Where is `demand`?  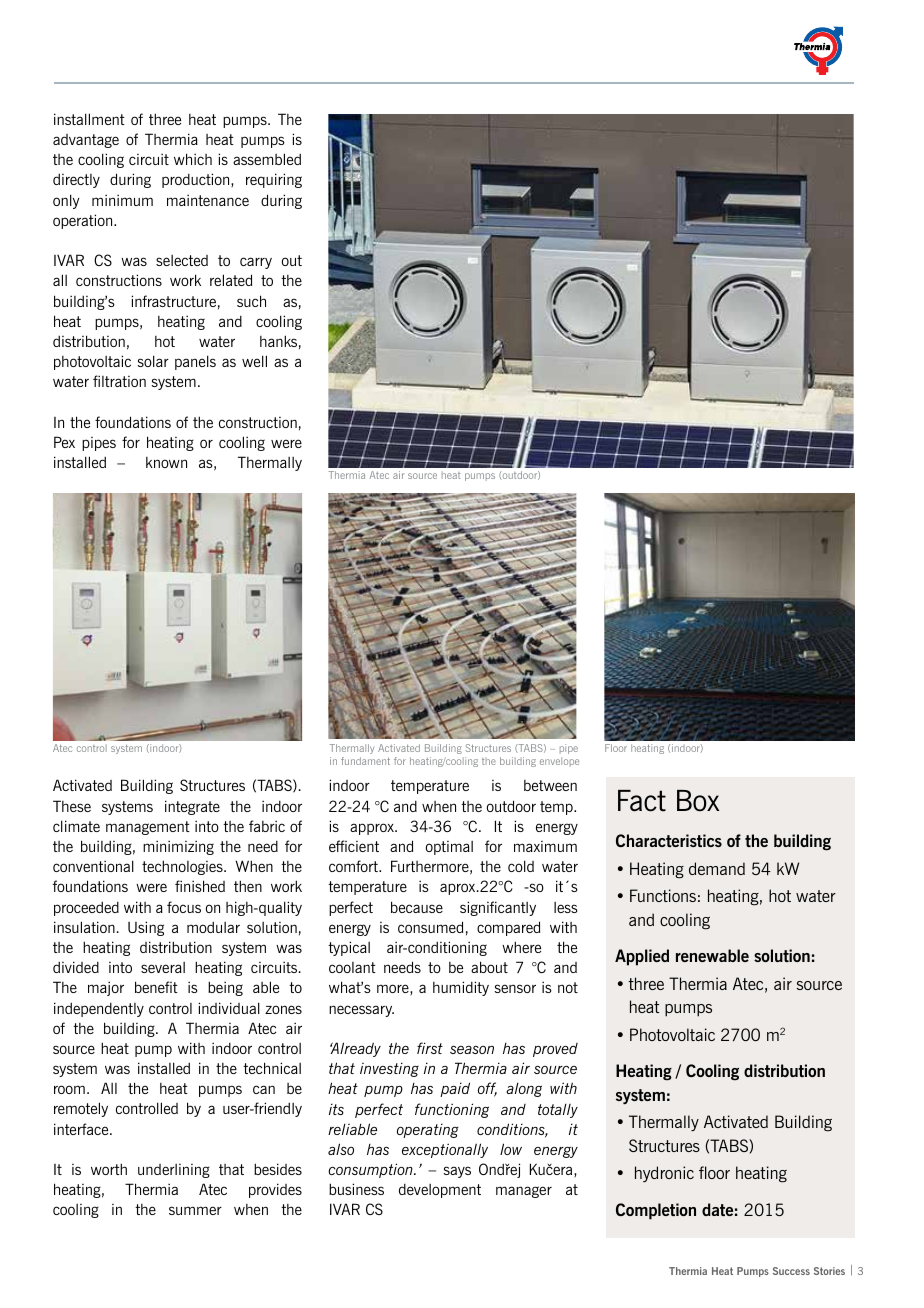
demand is located at coordinates (717, 868).
